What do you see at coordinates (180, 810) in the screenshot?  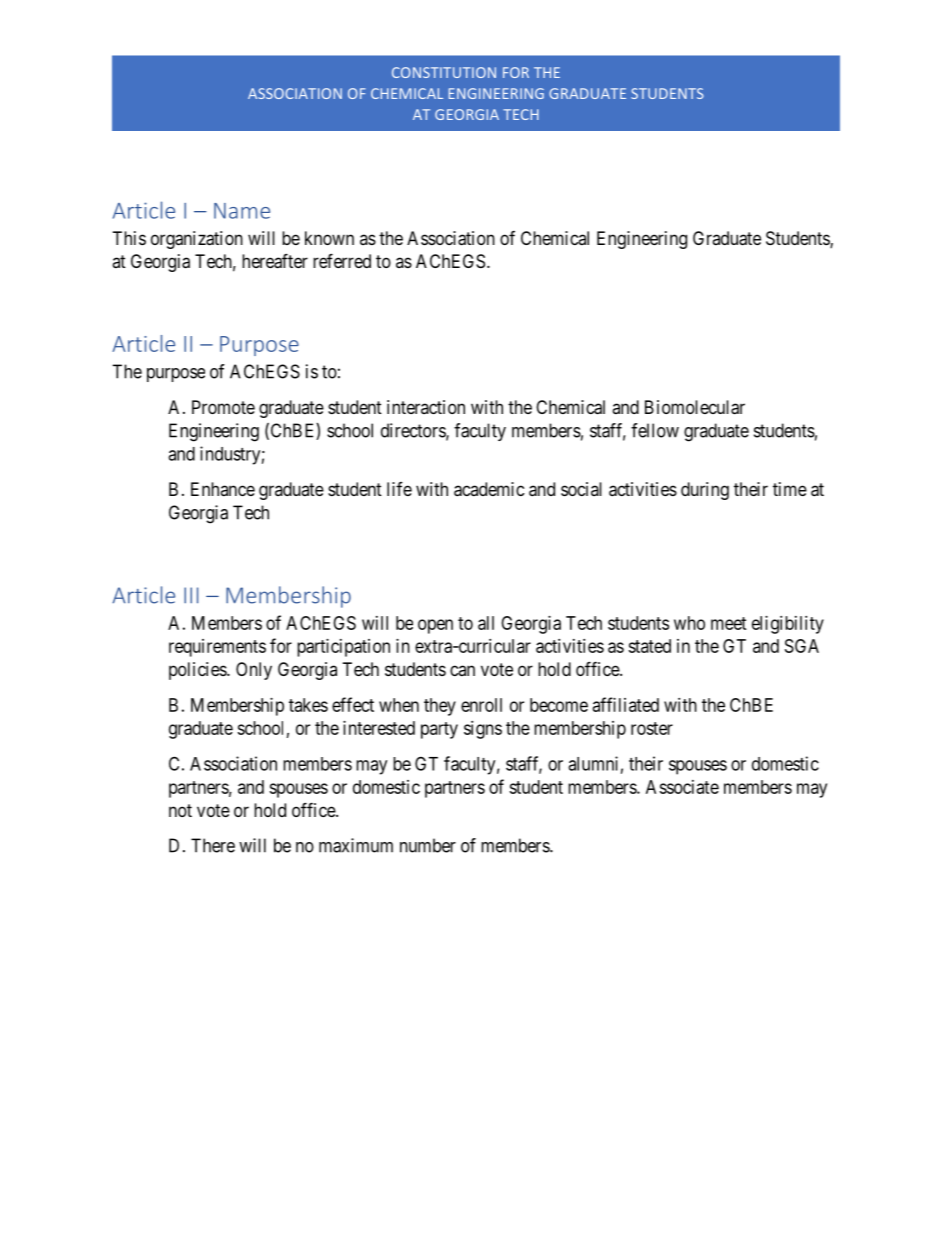 I see `not` at bounding box center [180, 810].
